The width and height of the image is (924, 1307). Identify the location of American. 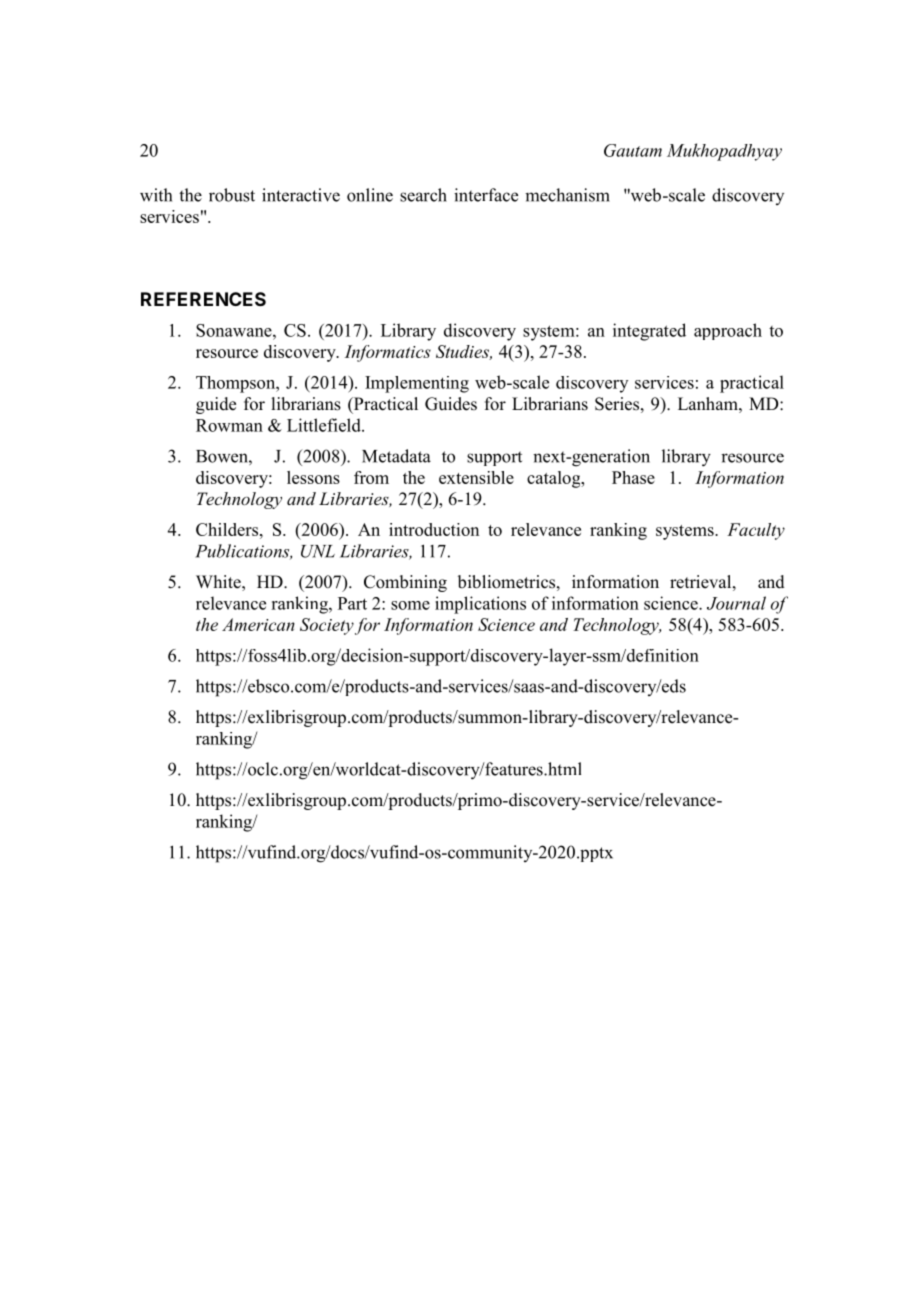
(258, 624).
